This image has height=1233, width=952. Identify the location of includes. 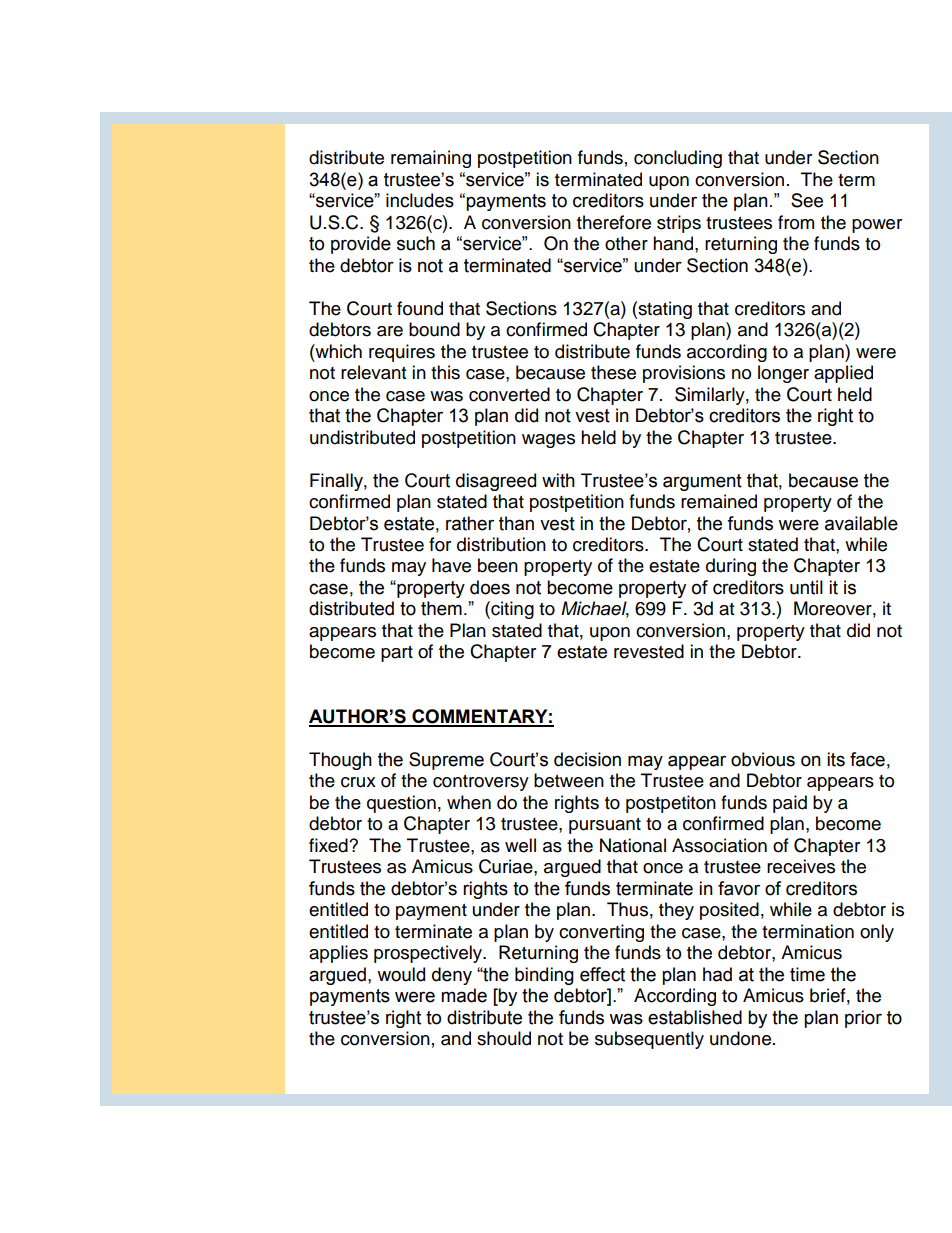
(420, 200).
